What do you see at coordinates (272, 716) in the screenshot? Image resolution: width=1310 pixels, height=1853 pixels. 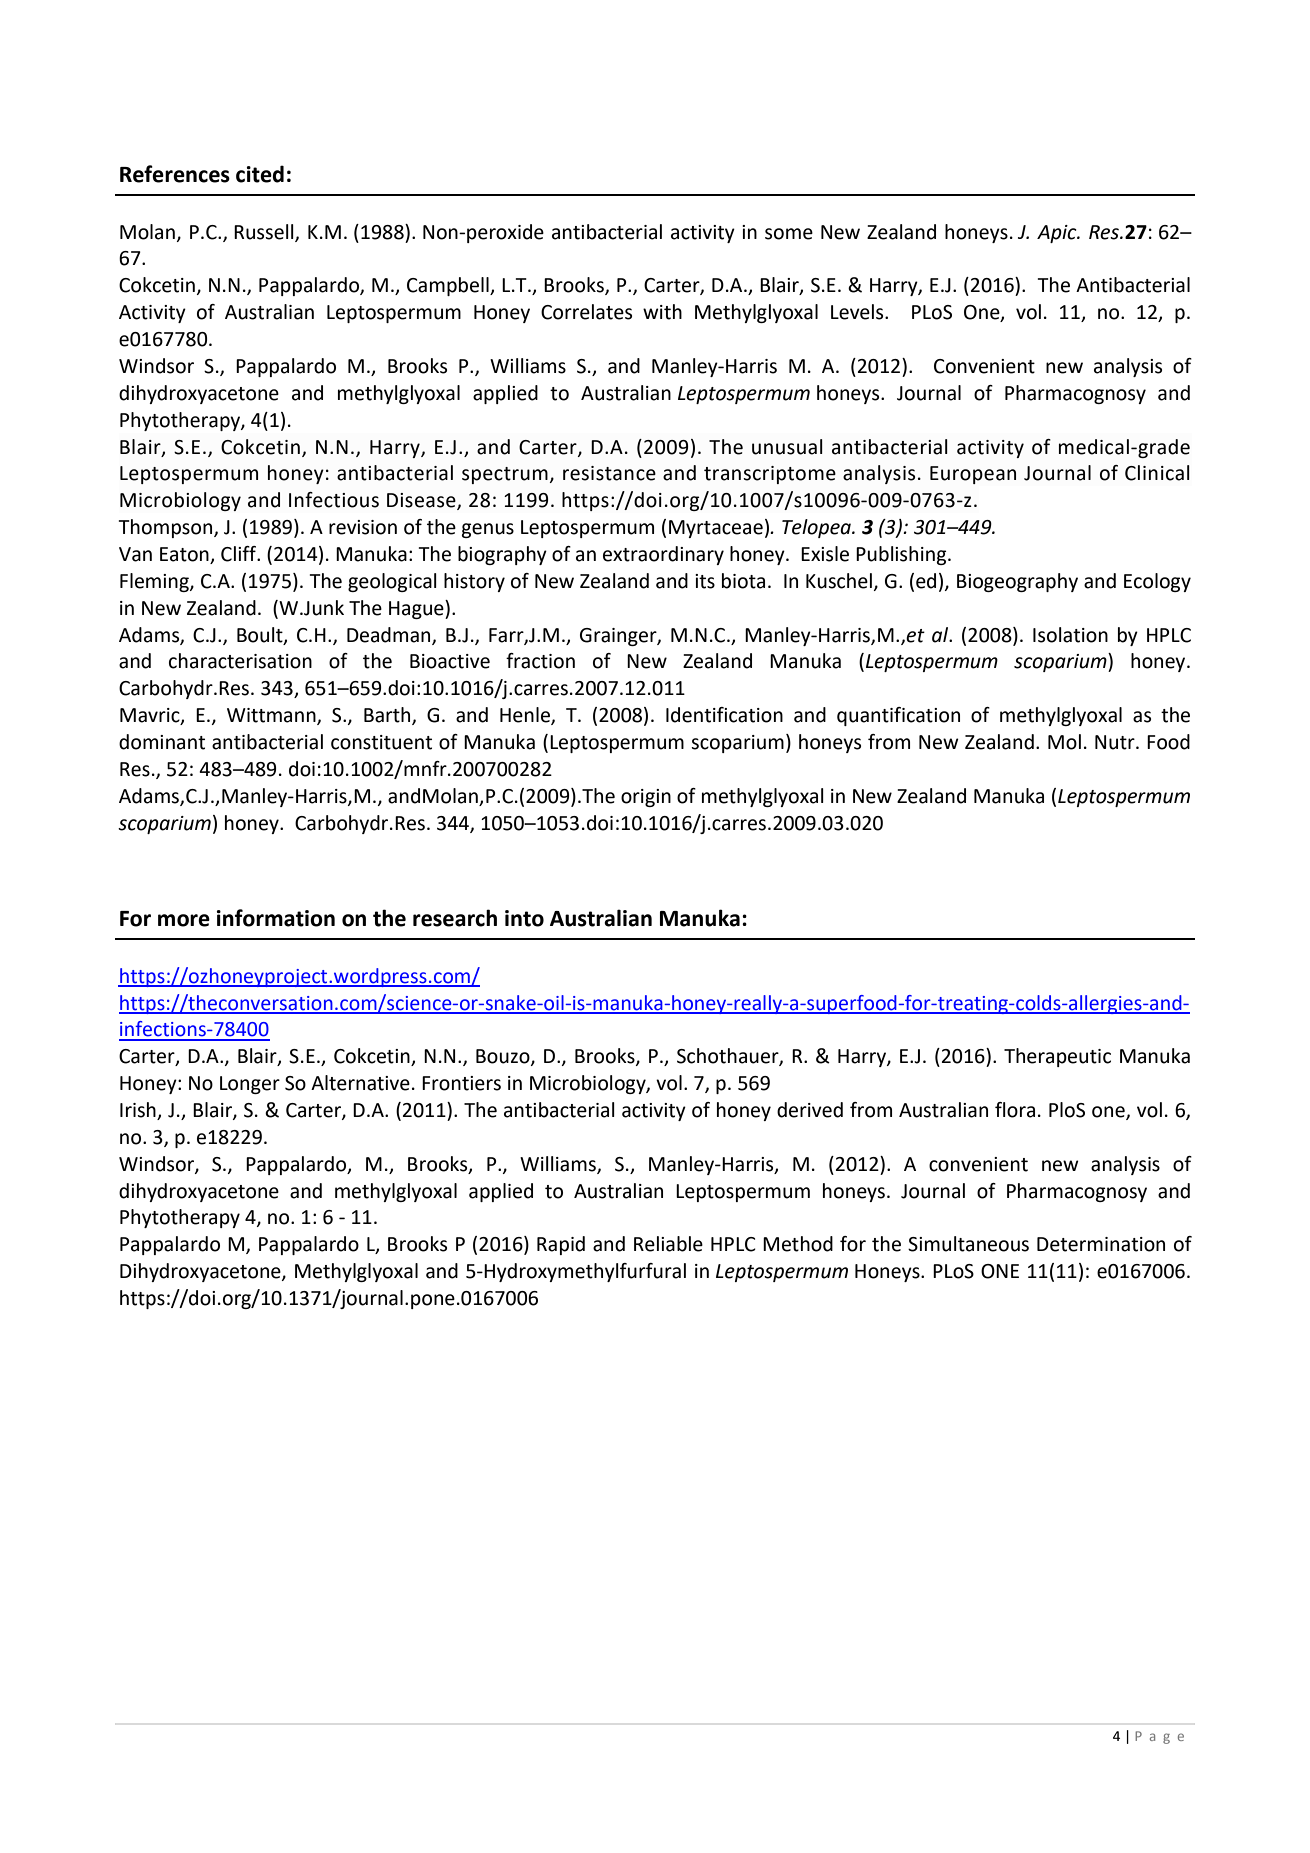 I see `Wittmann` at bounding box center [272, 716].
